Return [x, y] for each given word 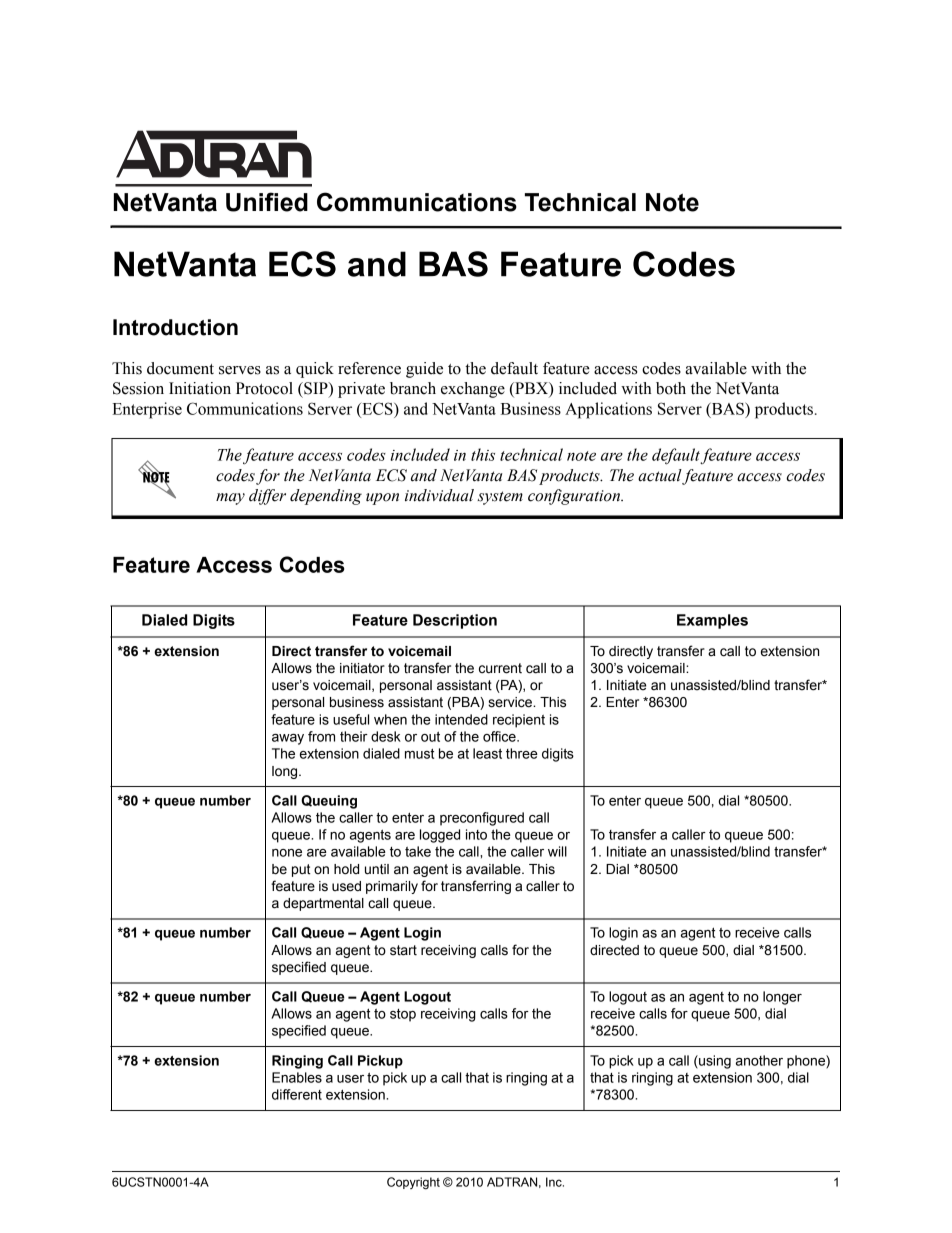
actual [660, 476]
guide [424, 370]
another [759, 1060]
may [230, 499]
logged [440, 836]
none [287, 853]
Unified [267, 202]
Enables [297, 1077]
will [557, 851]
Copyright [413, 1183]
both [671, 388]
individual [439, 495]
